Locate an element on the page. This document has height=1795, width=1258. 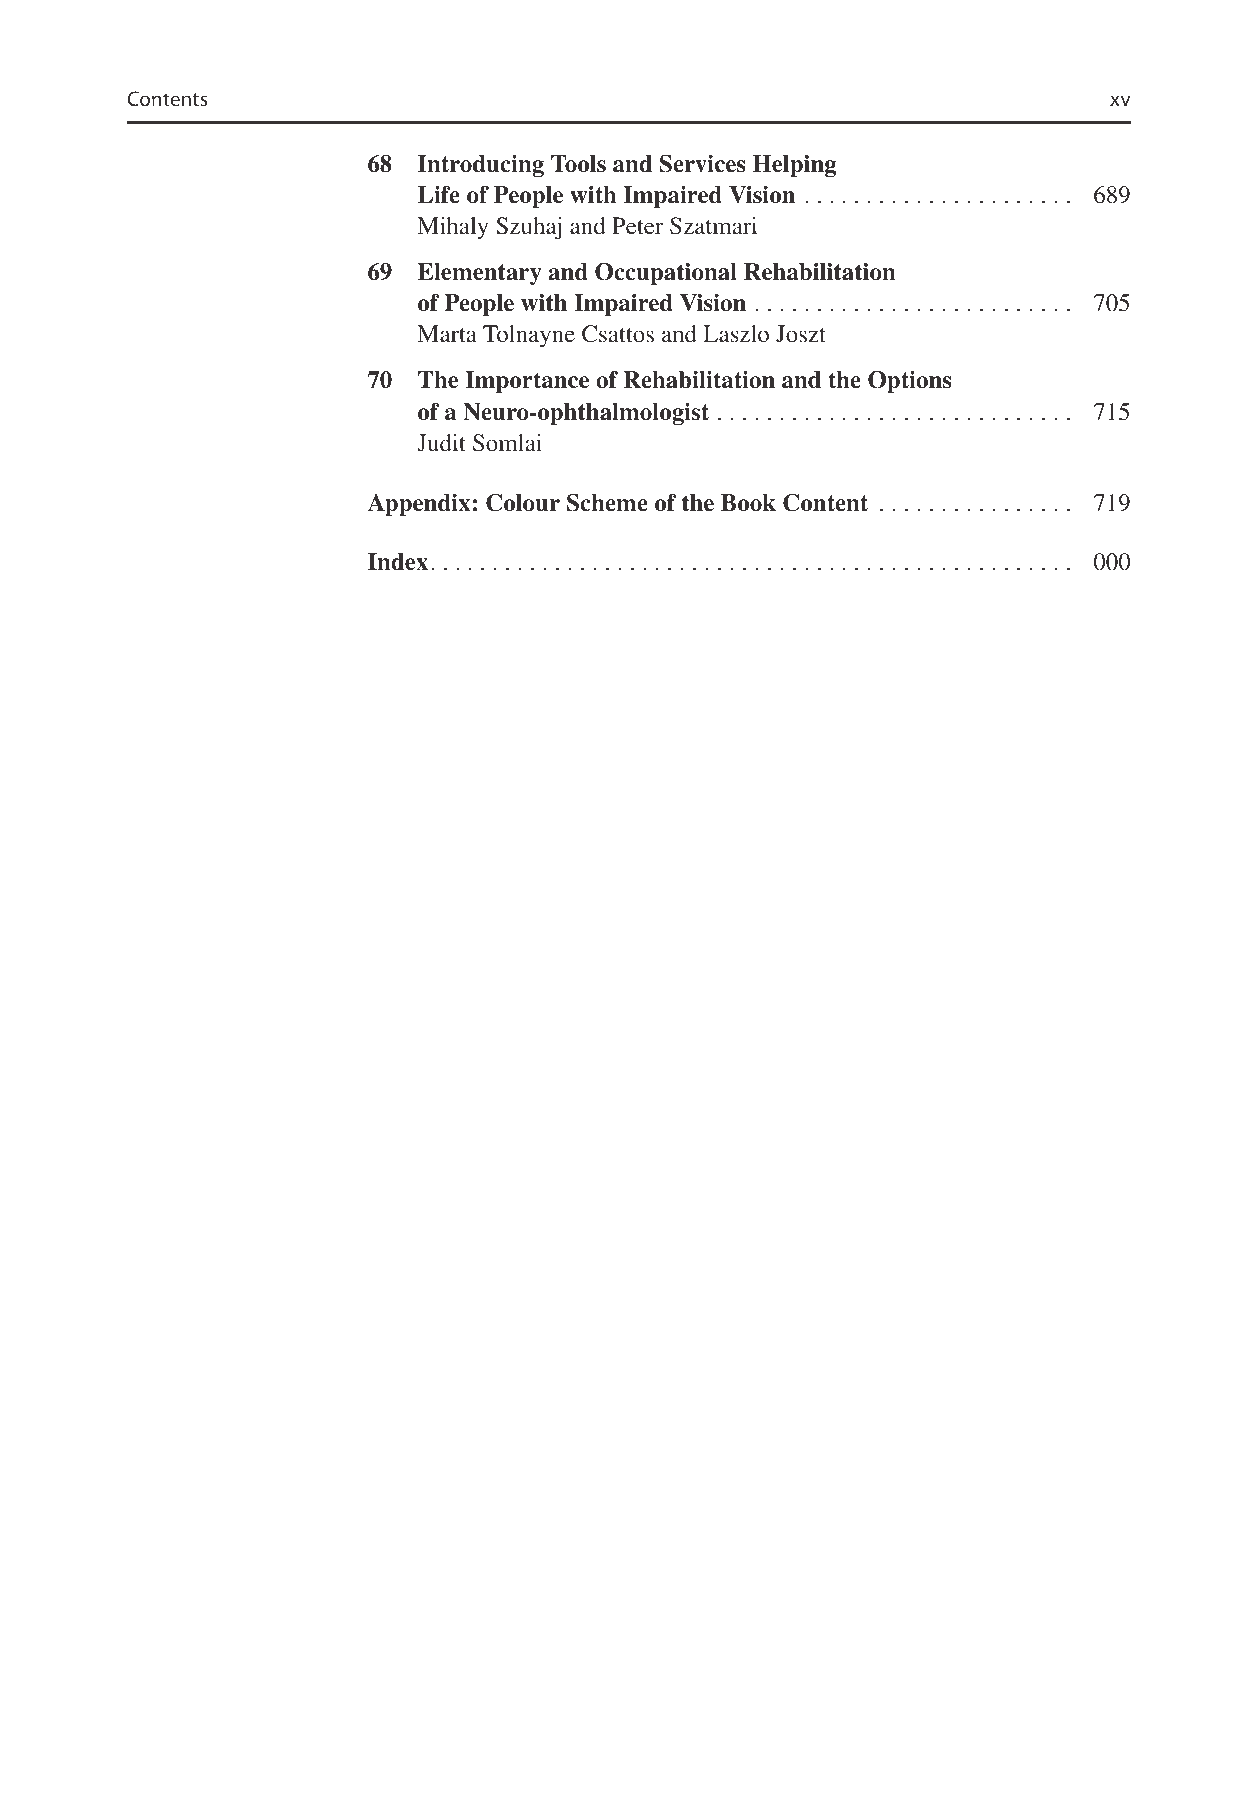
Peter is located at coordinates (637, 225).
